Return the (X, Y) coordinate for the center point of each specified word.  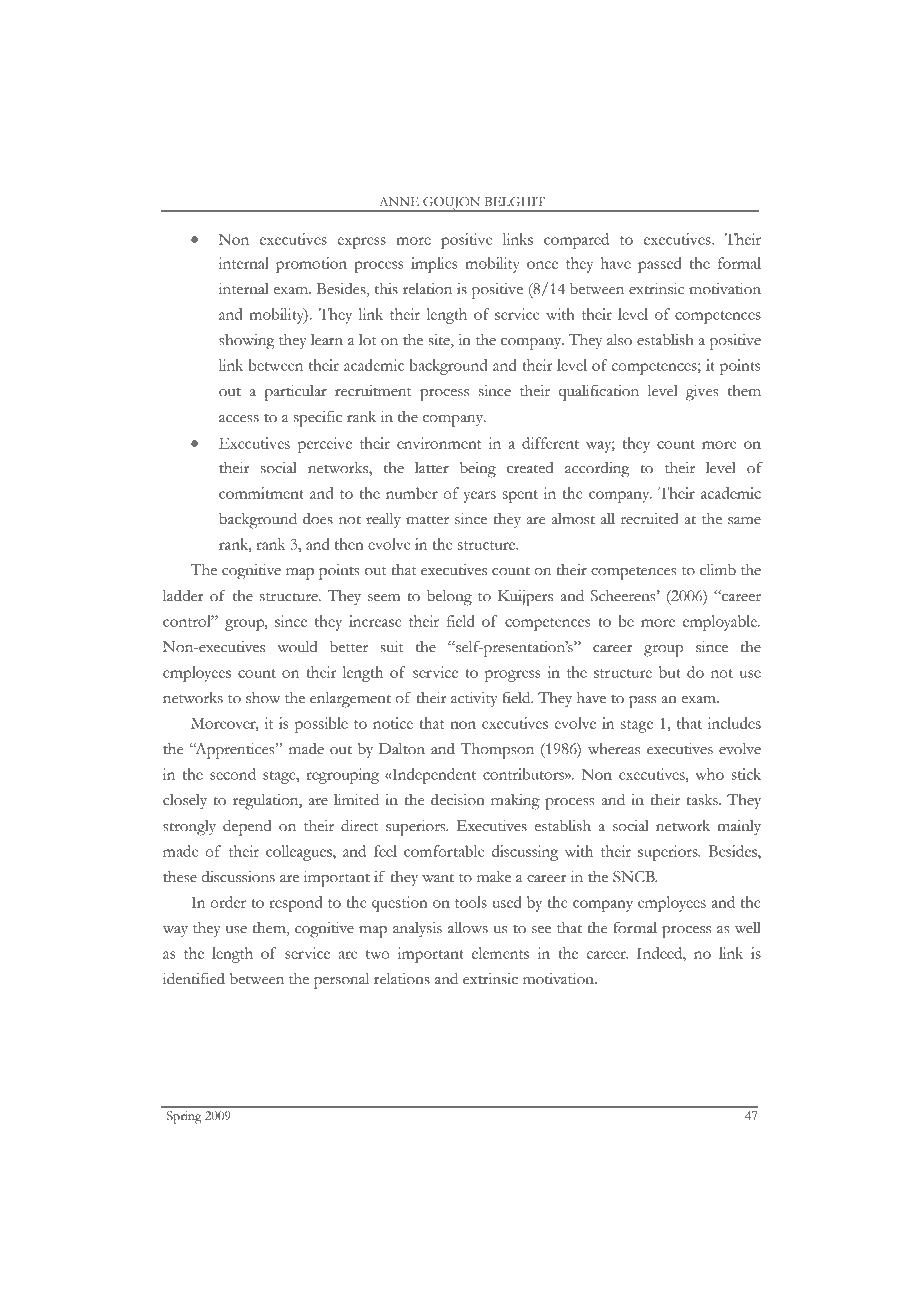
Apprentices (235, 751)
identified (194, 978)
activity (474, 699)
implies (434, 265)
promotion (311, 265)
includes (734, 723)
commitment (261, 493)
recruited (650, 519)
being (477, 470)
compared (576, 241)
